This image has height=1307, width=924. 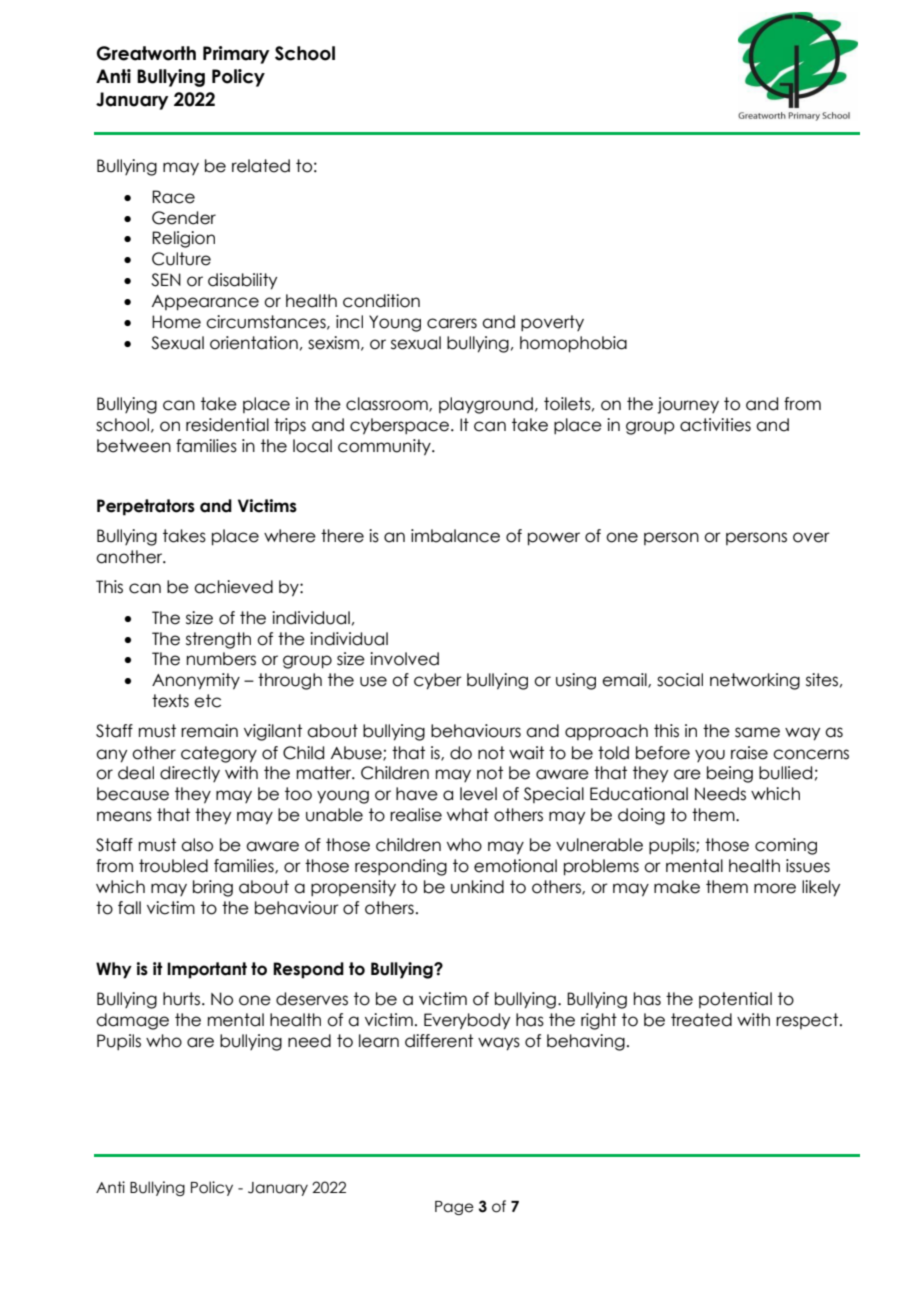 What do you see at coordinates (468, 815) in the image?
I see `what` at bounding box center [468, 815].
